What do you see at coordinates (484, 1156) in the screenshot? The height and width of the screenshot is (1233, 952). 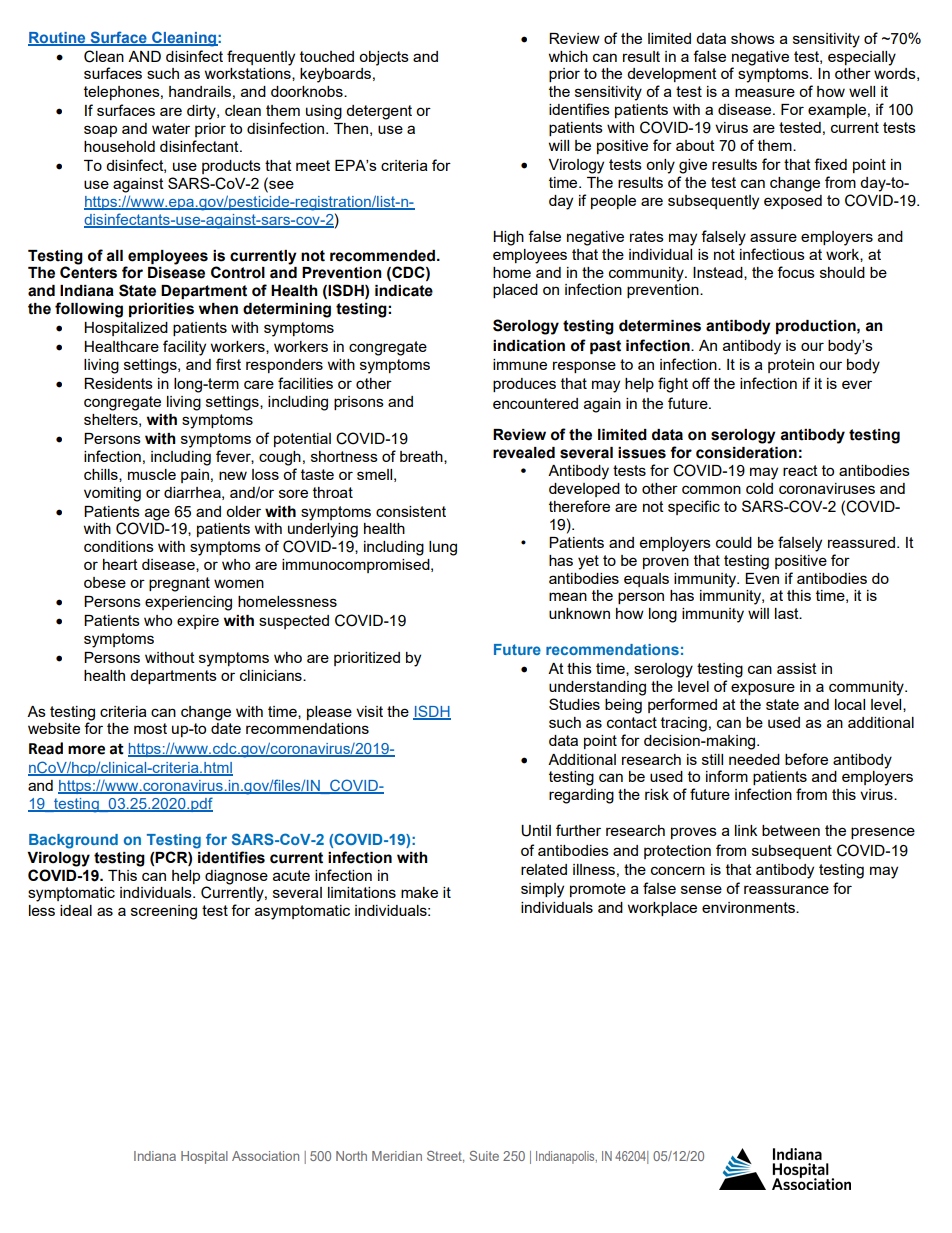 I see `Suite` at bounding box center [484, 1156].
